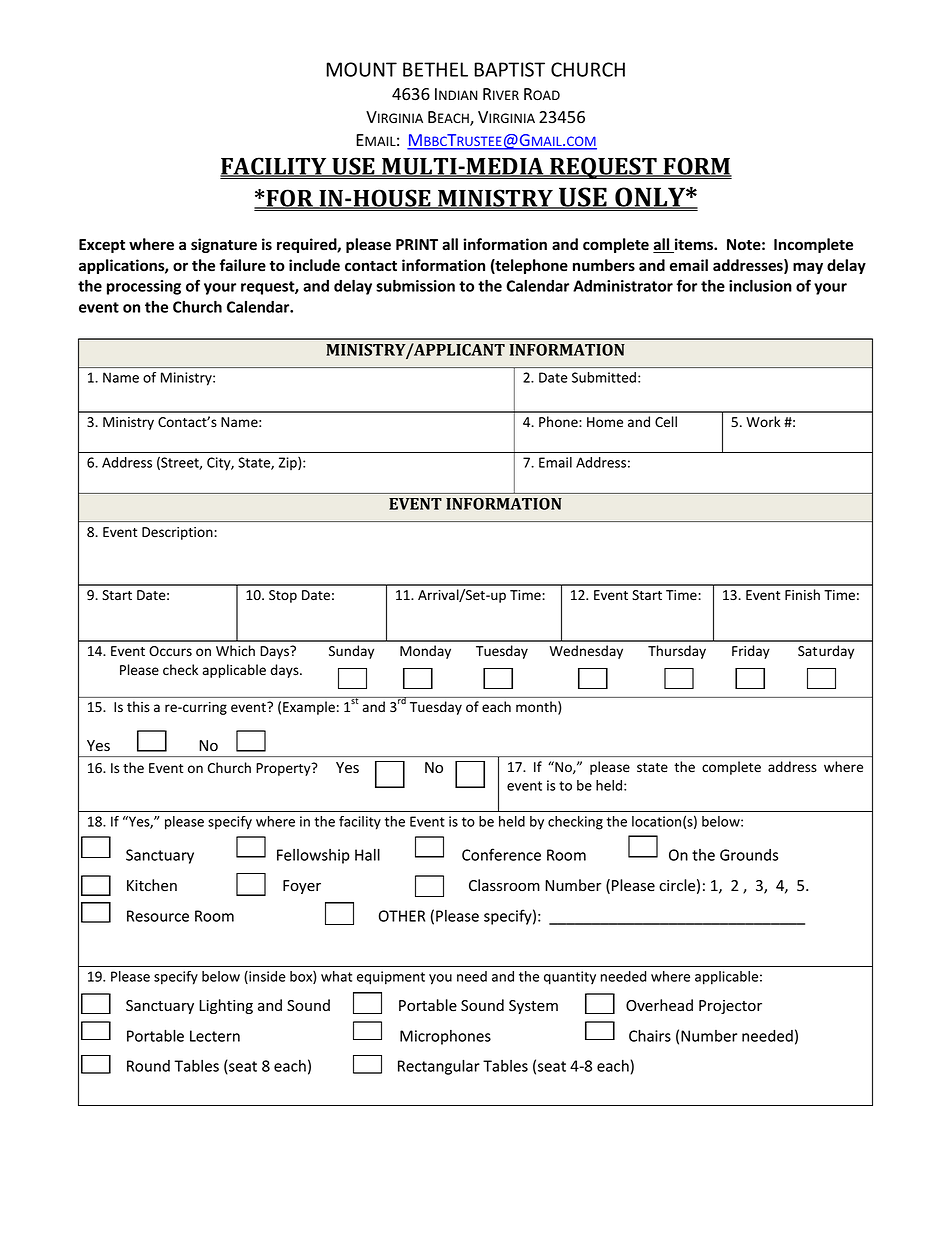 The width and height of the screenshot is (952, 1233). I want to click on Description, so click(178, 533).
